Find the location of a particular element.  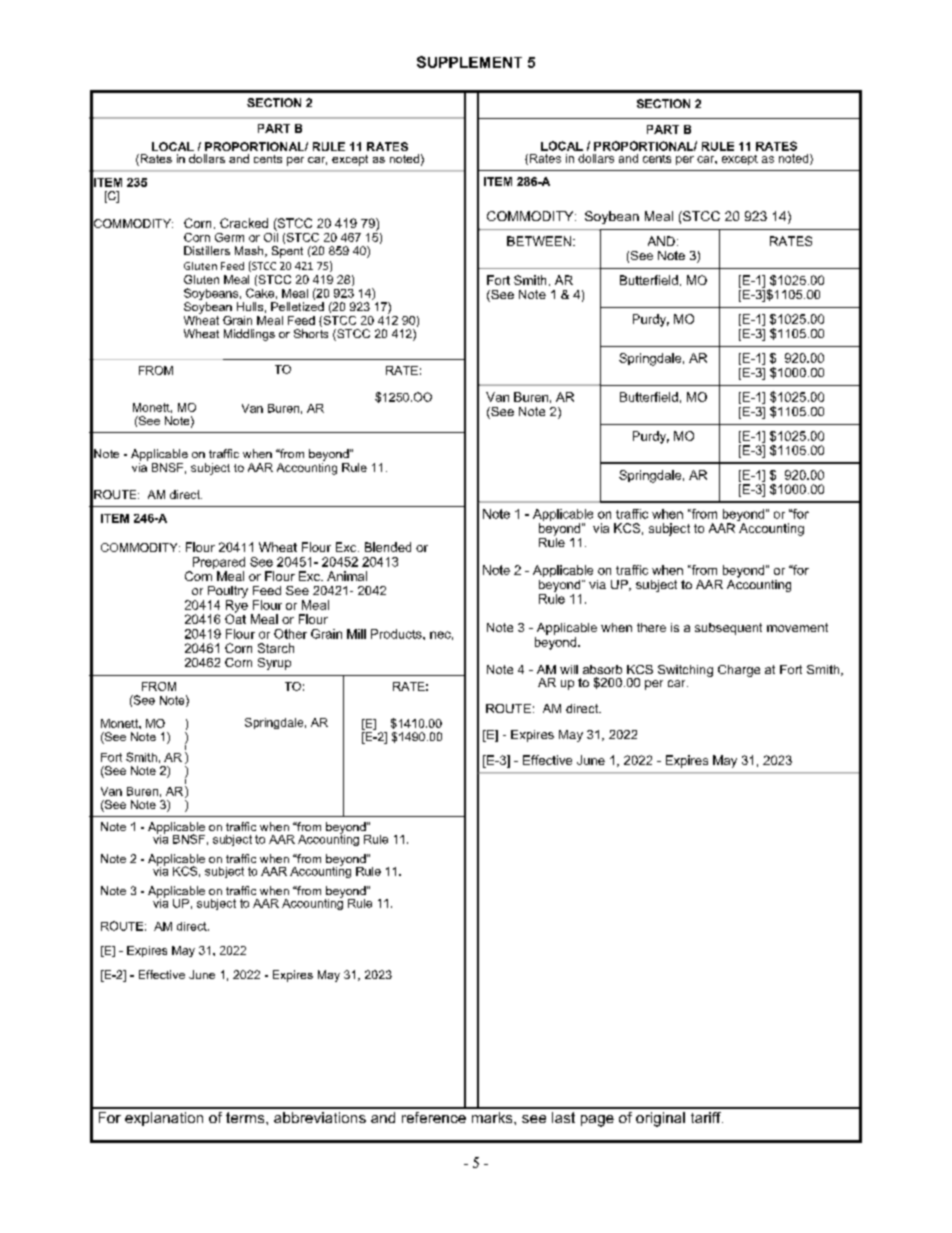

Charge is located at coordinates (739, 671).
